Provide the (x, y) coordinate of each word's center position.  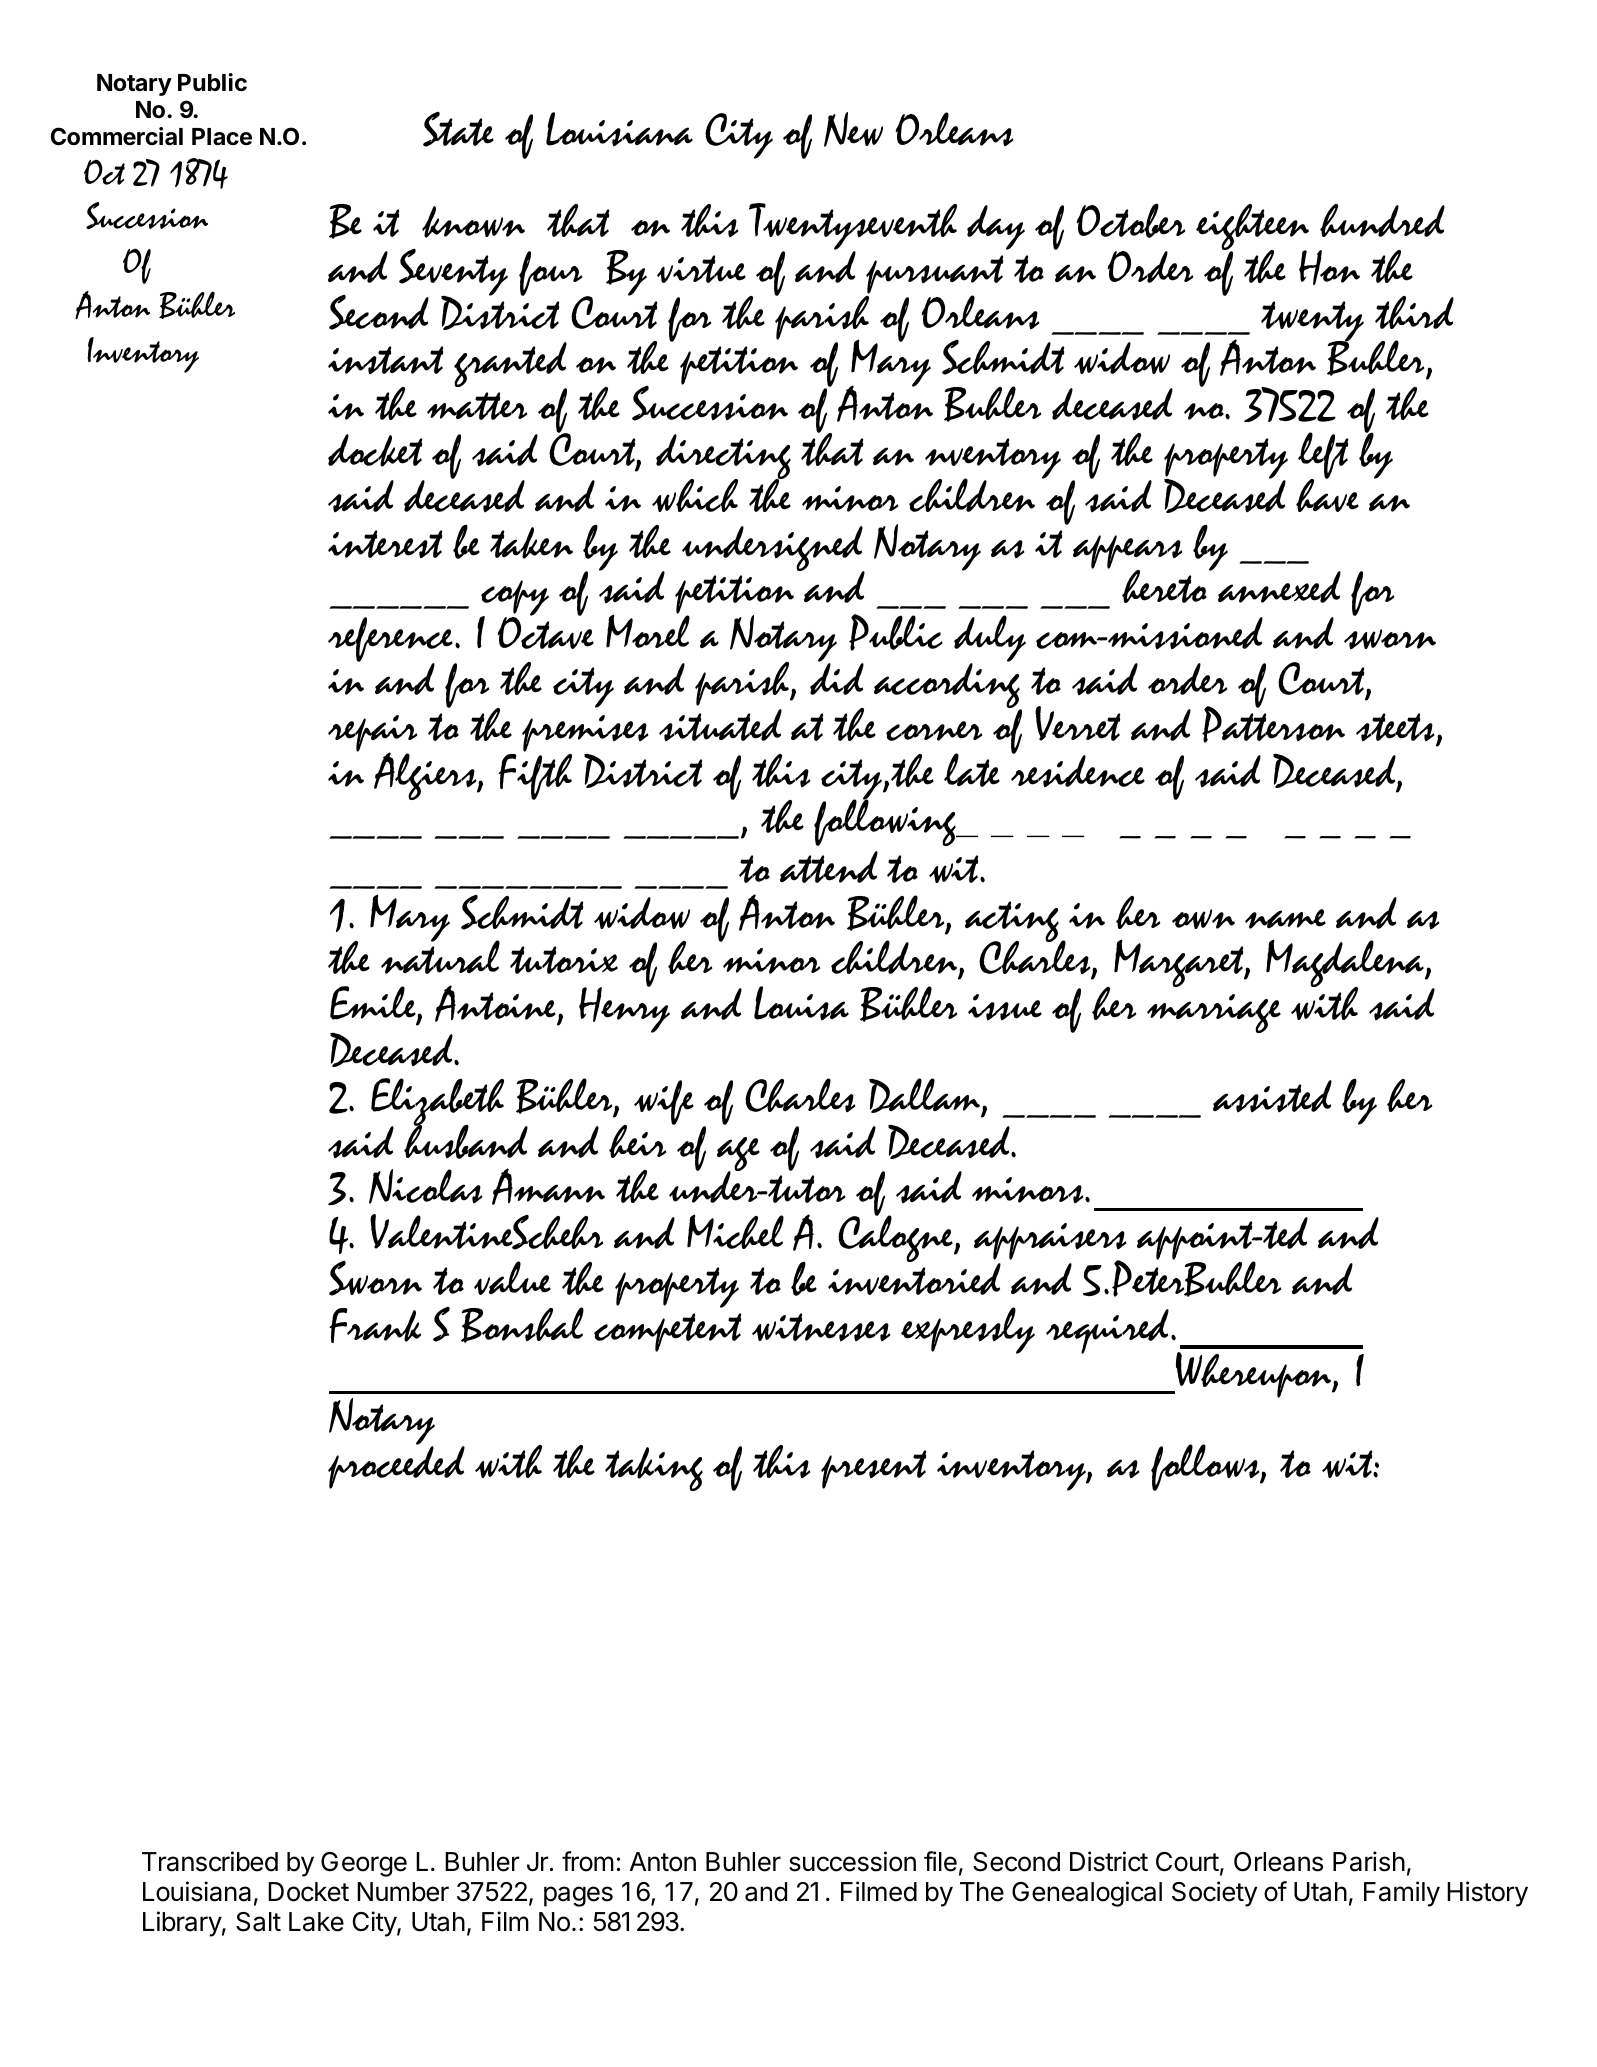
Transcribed (210, 1861)
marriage (1214, 1013)
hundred (1382, 220)
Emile (374, 1004)
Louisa (801, 1003)
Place (222, 137)
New (853, 129)
